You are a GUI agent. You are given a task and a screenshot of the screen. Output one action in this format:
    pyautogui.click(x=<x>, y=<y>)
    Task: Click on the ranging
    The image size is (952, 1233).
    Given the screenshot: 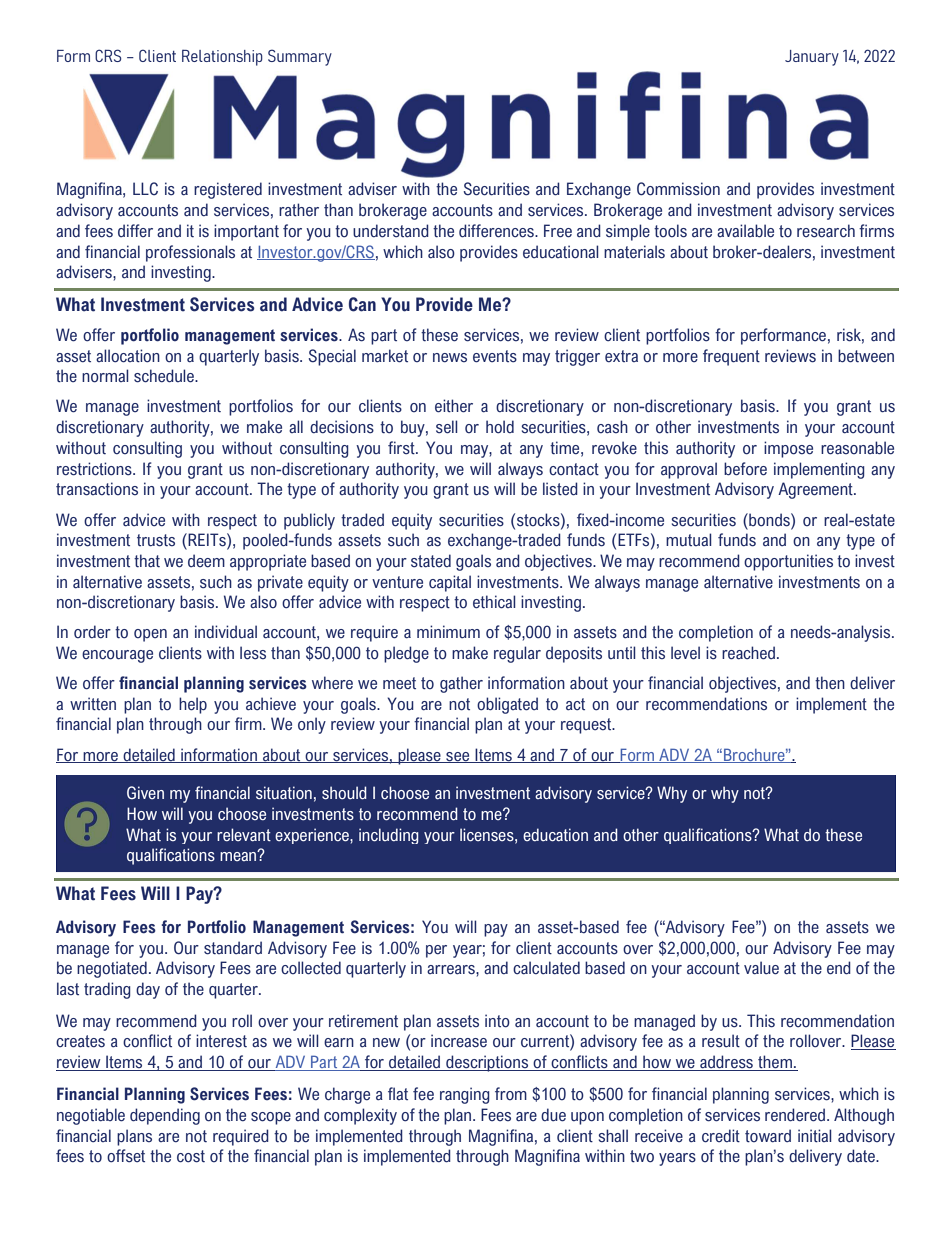 What is the action you would take?
    pyautogui.click(x=465, y=1095)
